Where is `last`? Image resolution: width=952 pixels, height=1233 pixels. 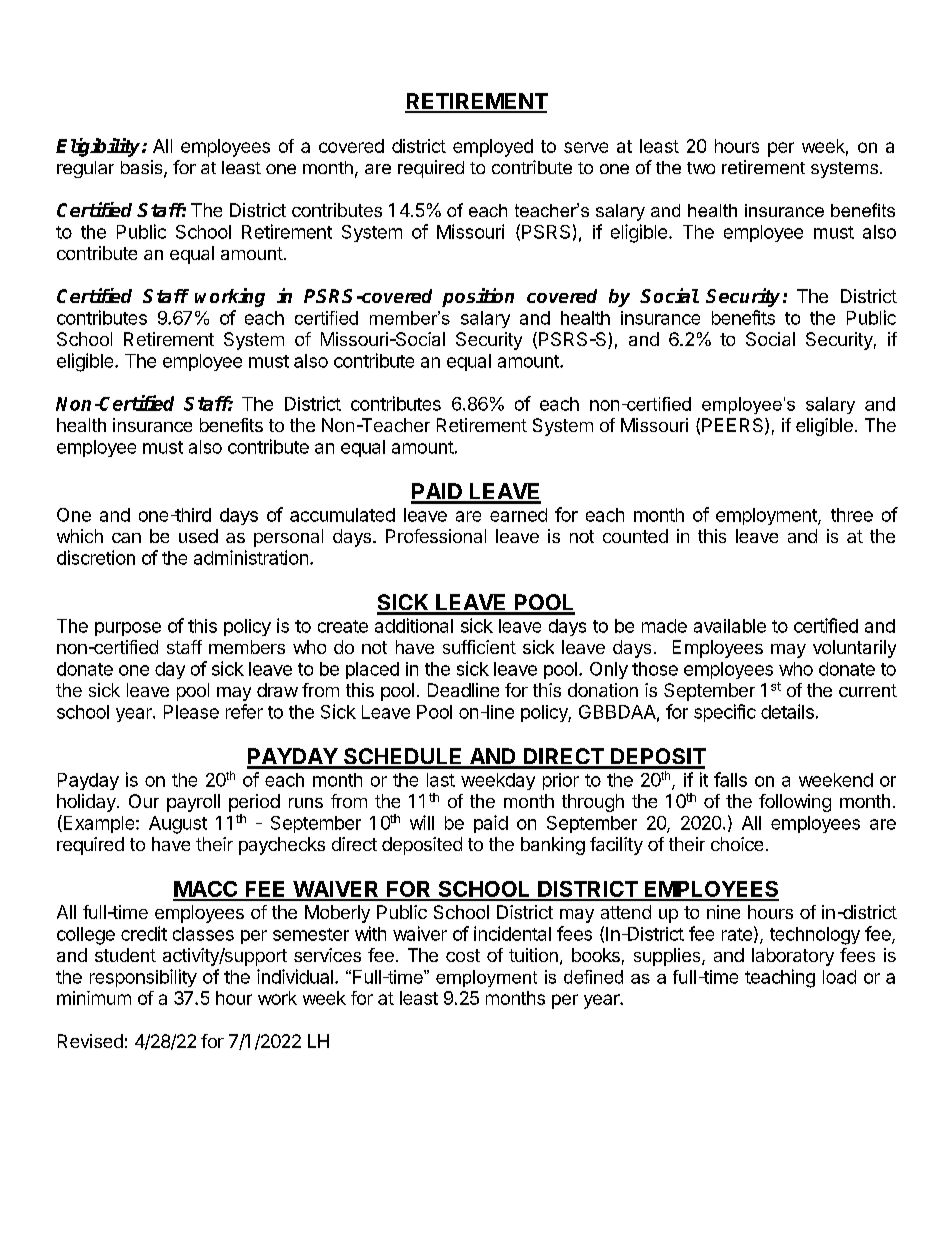 last is located at coordinates (441, 780).
